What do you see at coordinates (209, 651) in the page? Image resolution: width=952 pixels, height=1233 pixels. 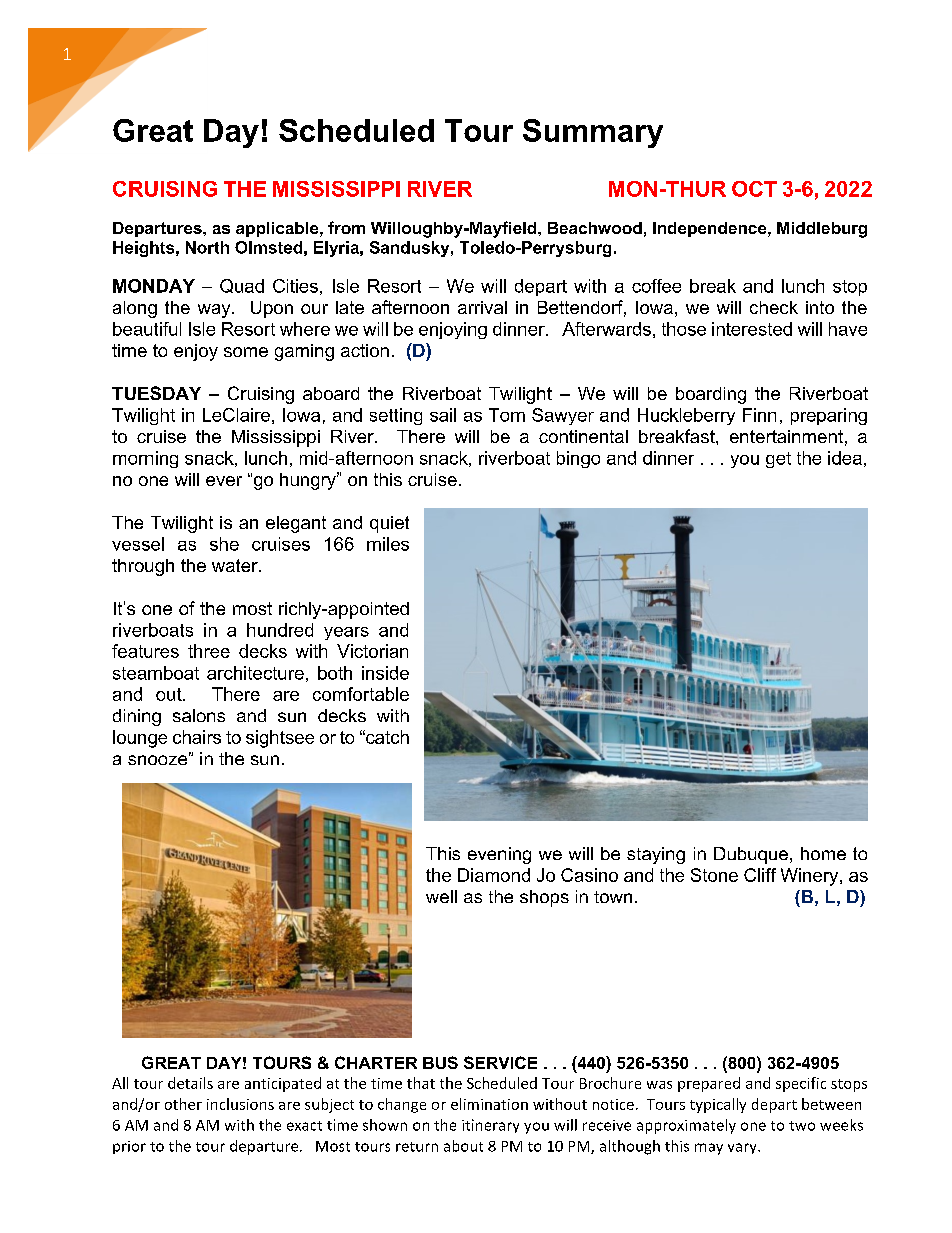 I see `three` at bounding box center [209, 651].
